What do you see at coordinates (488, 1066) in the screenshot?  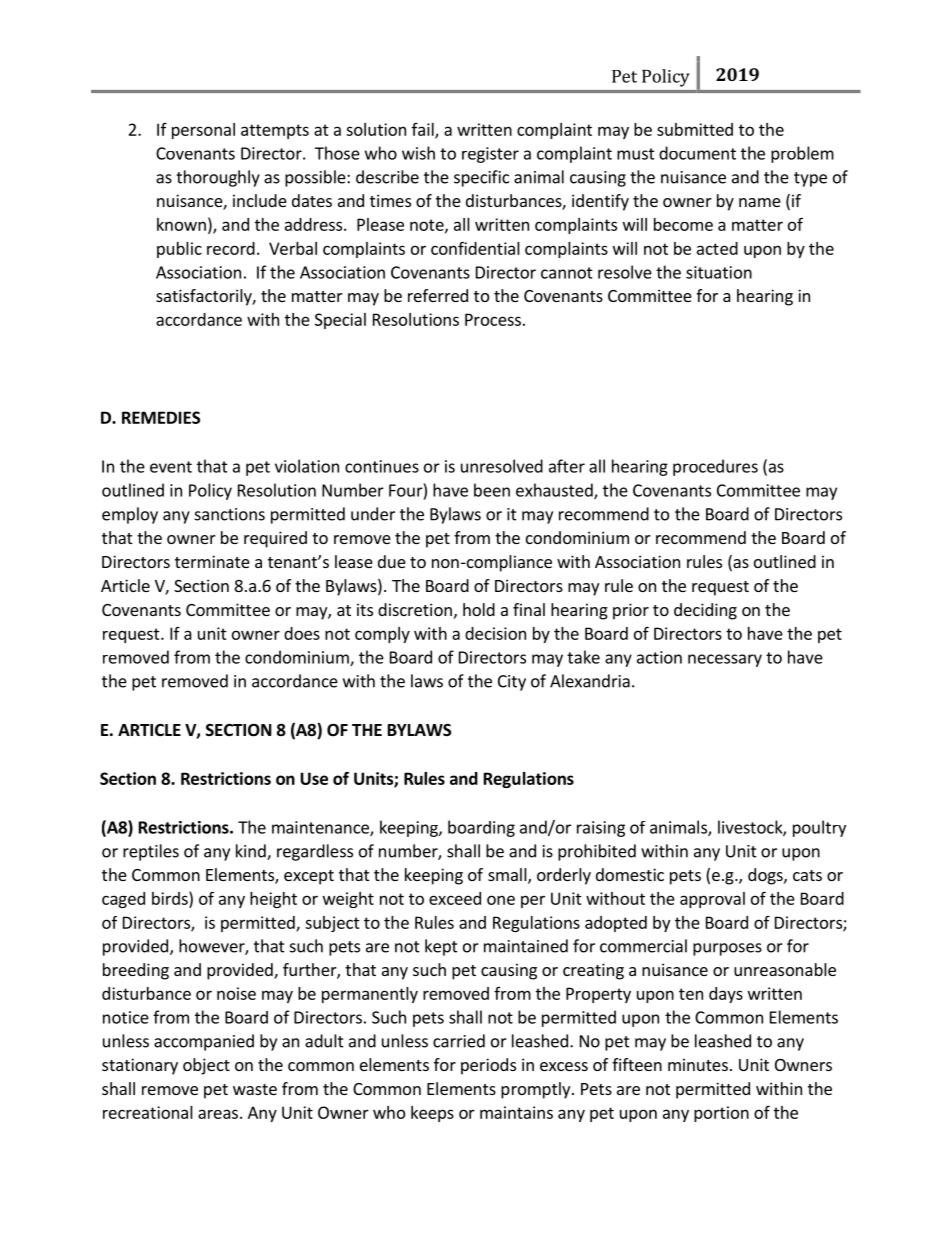 I see `periods` at bounding box center [488, 1066].
